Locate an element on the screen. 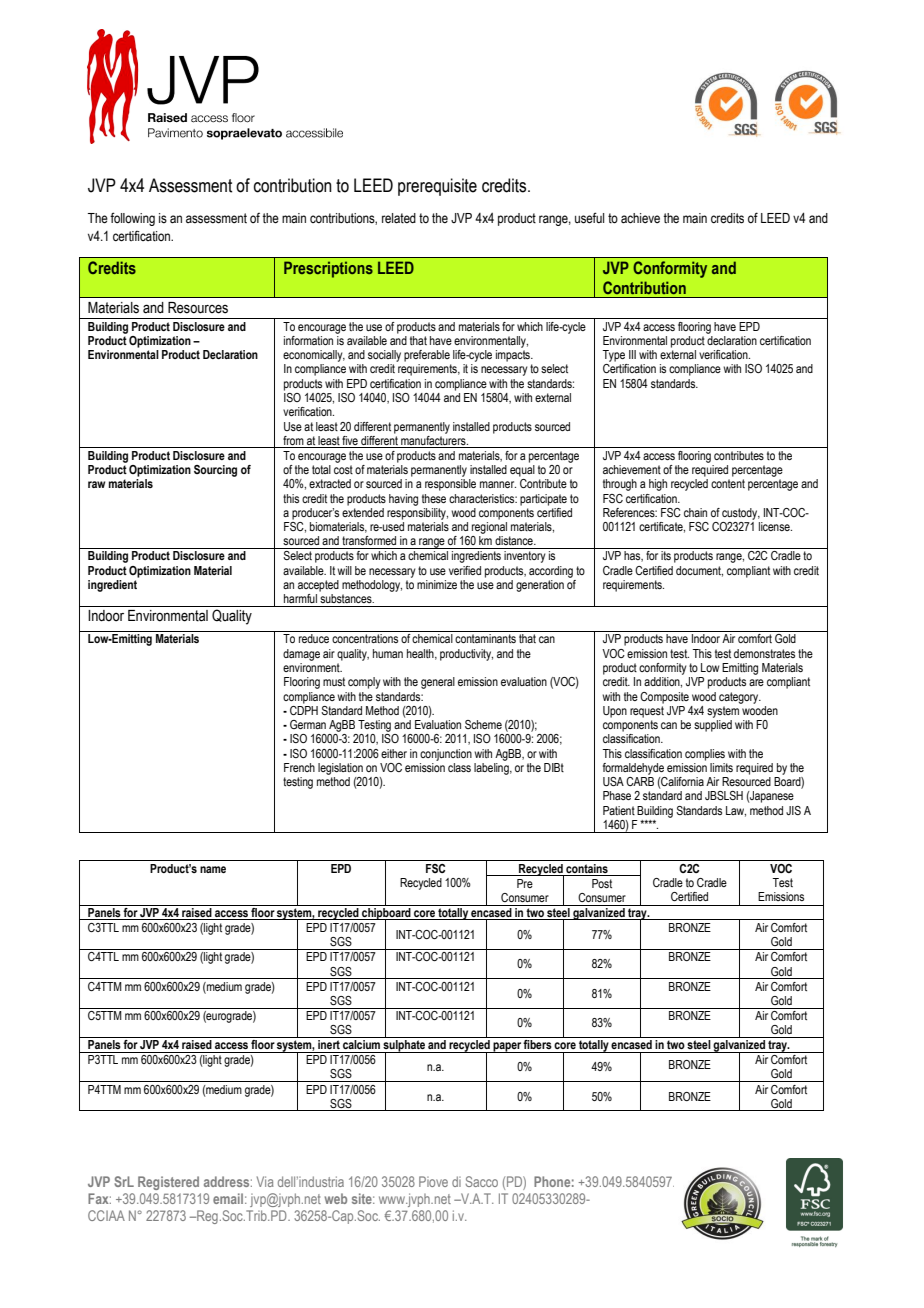 Image resolution: width=924 pixels, height=1308 pixels. general is located at coordinates (438, 683).
